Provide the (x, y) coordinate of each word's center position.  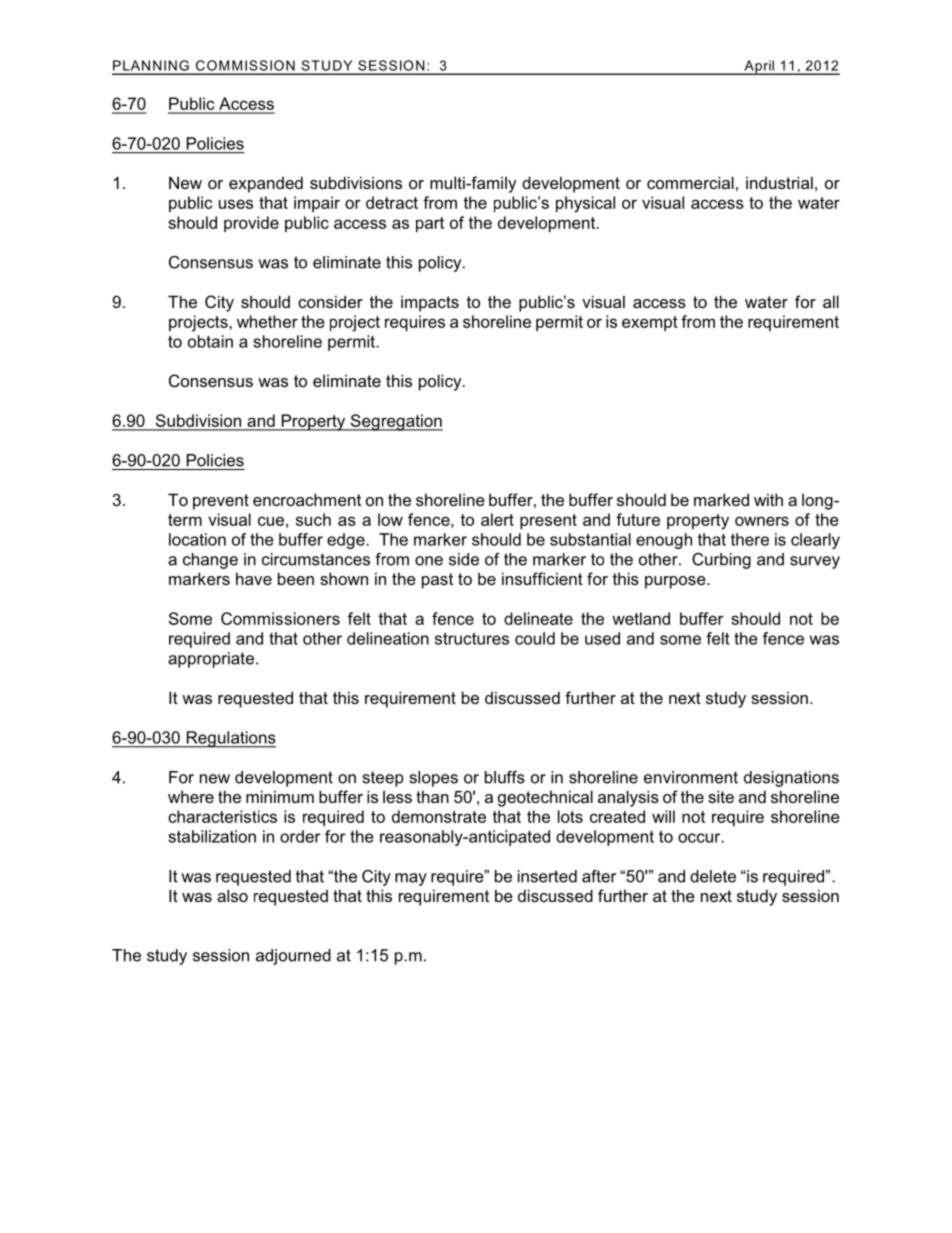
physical (585, 204)
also (232, 895)
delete (713, 876)
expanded (266, 184)
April (759, 67)
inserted (547, 876)
